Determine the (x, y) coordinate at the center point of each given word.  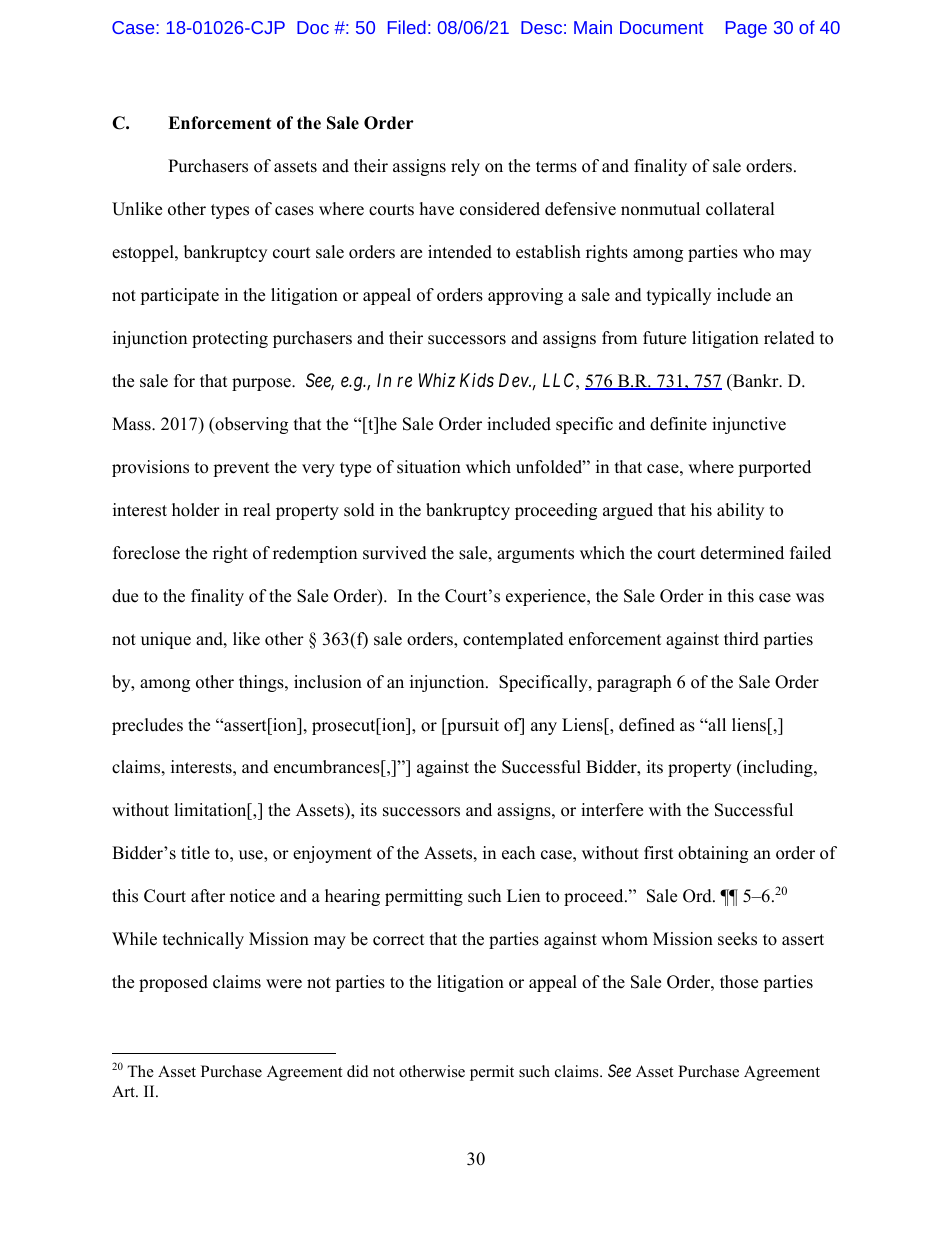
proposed (173, 983)
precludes (147, 726)
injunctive (749, 425)
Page (746, 29)
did (358, 1071)
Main (593, 27)
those (739, 982)
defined (647, 725)
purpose (262, 384)
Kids (477, 380)
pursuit (472, 726)
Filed (407, 27)
